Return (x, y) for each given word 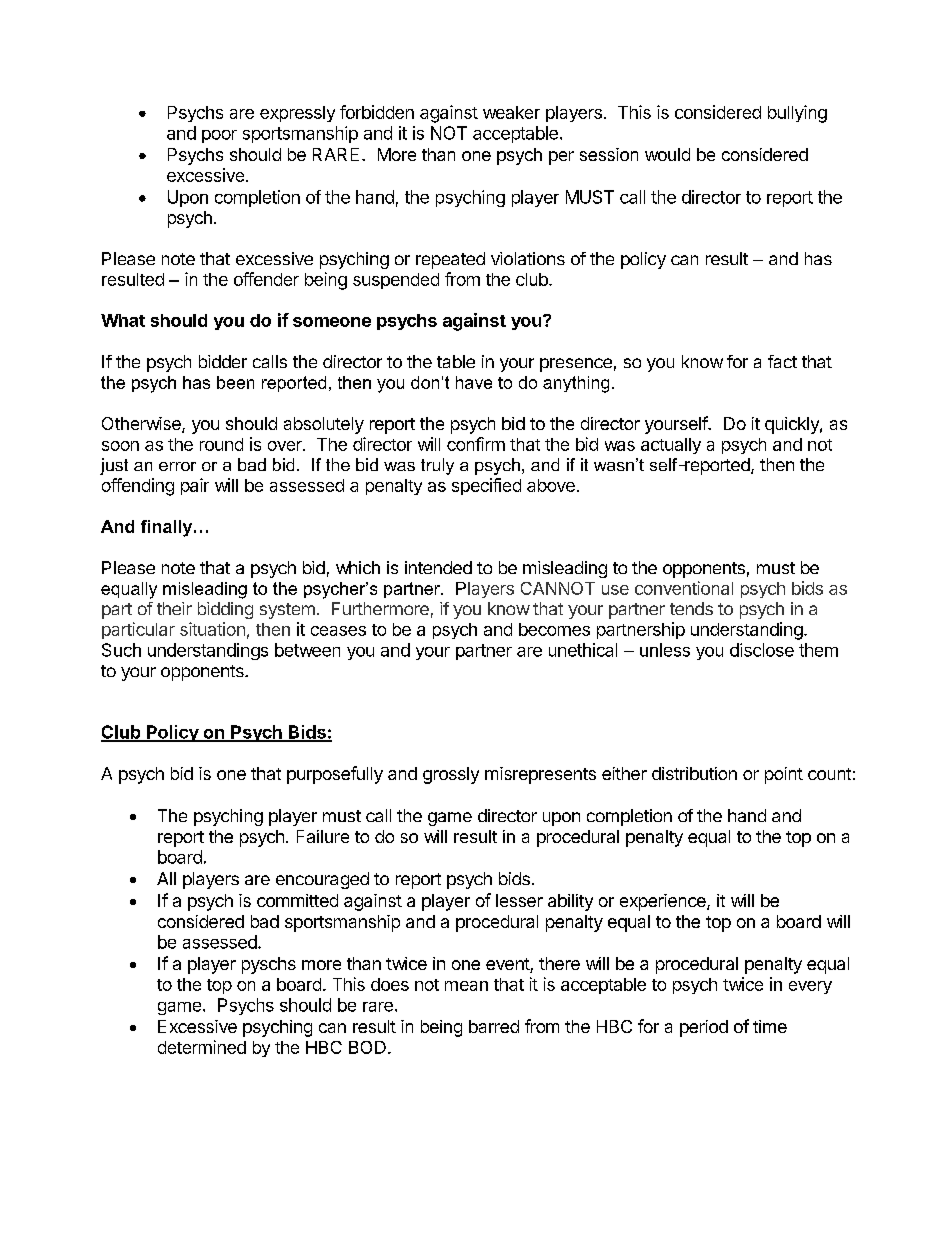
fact (782, 361)
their (174, 608)
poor (219, 136)
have (474, 382)
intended (438, 567)
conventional (684, 588)
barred (494, 1026)
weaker (511, 112)
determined (202, 1047)
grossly (451, 775)
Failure (323, 836)
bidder (223, 361)
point (784, 775)
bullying (797, 114)
